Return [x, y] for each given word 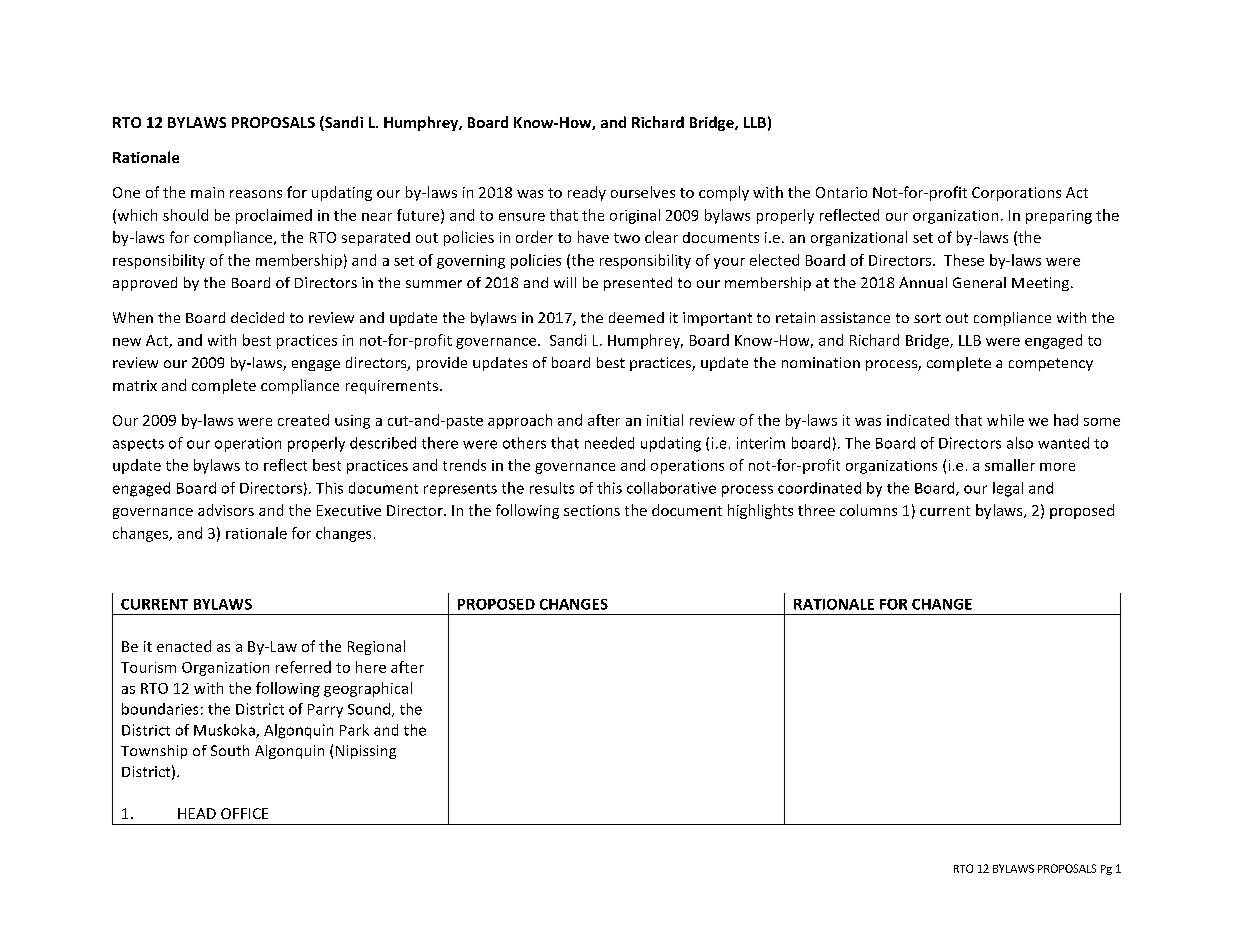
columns [868, 510]
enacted [184, 646]
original [635, 216]
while [1005, 420]
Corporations [1016, 194]
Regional [376, 647]
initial [665, 420]
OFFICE [244, 813]
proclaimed [274, 216]
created [303, 420]
